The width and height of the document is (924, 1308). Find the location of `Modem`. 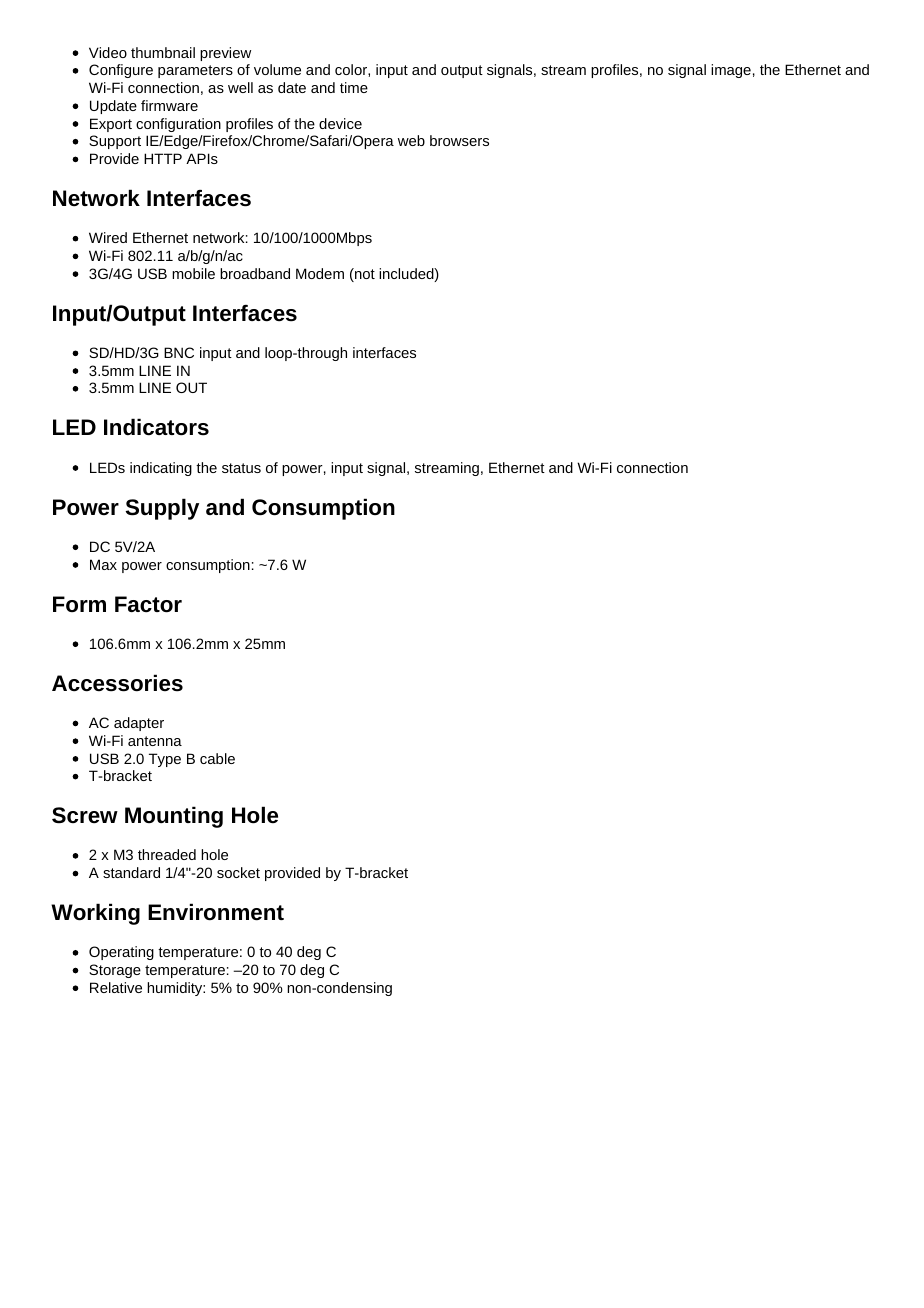

Modem is located at coordinates (320, 273).
